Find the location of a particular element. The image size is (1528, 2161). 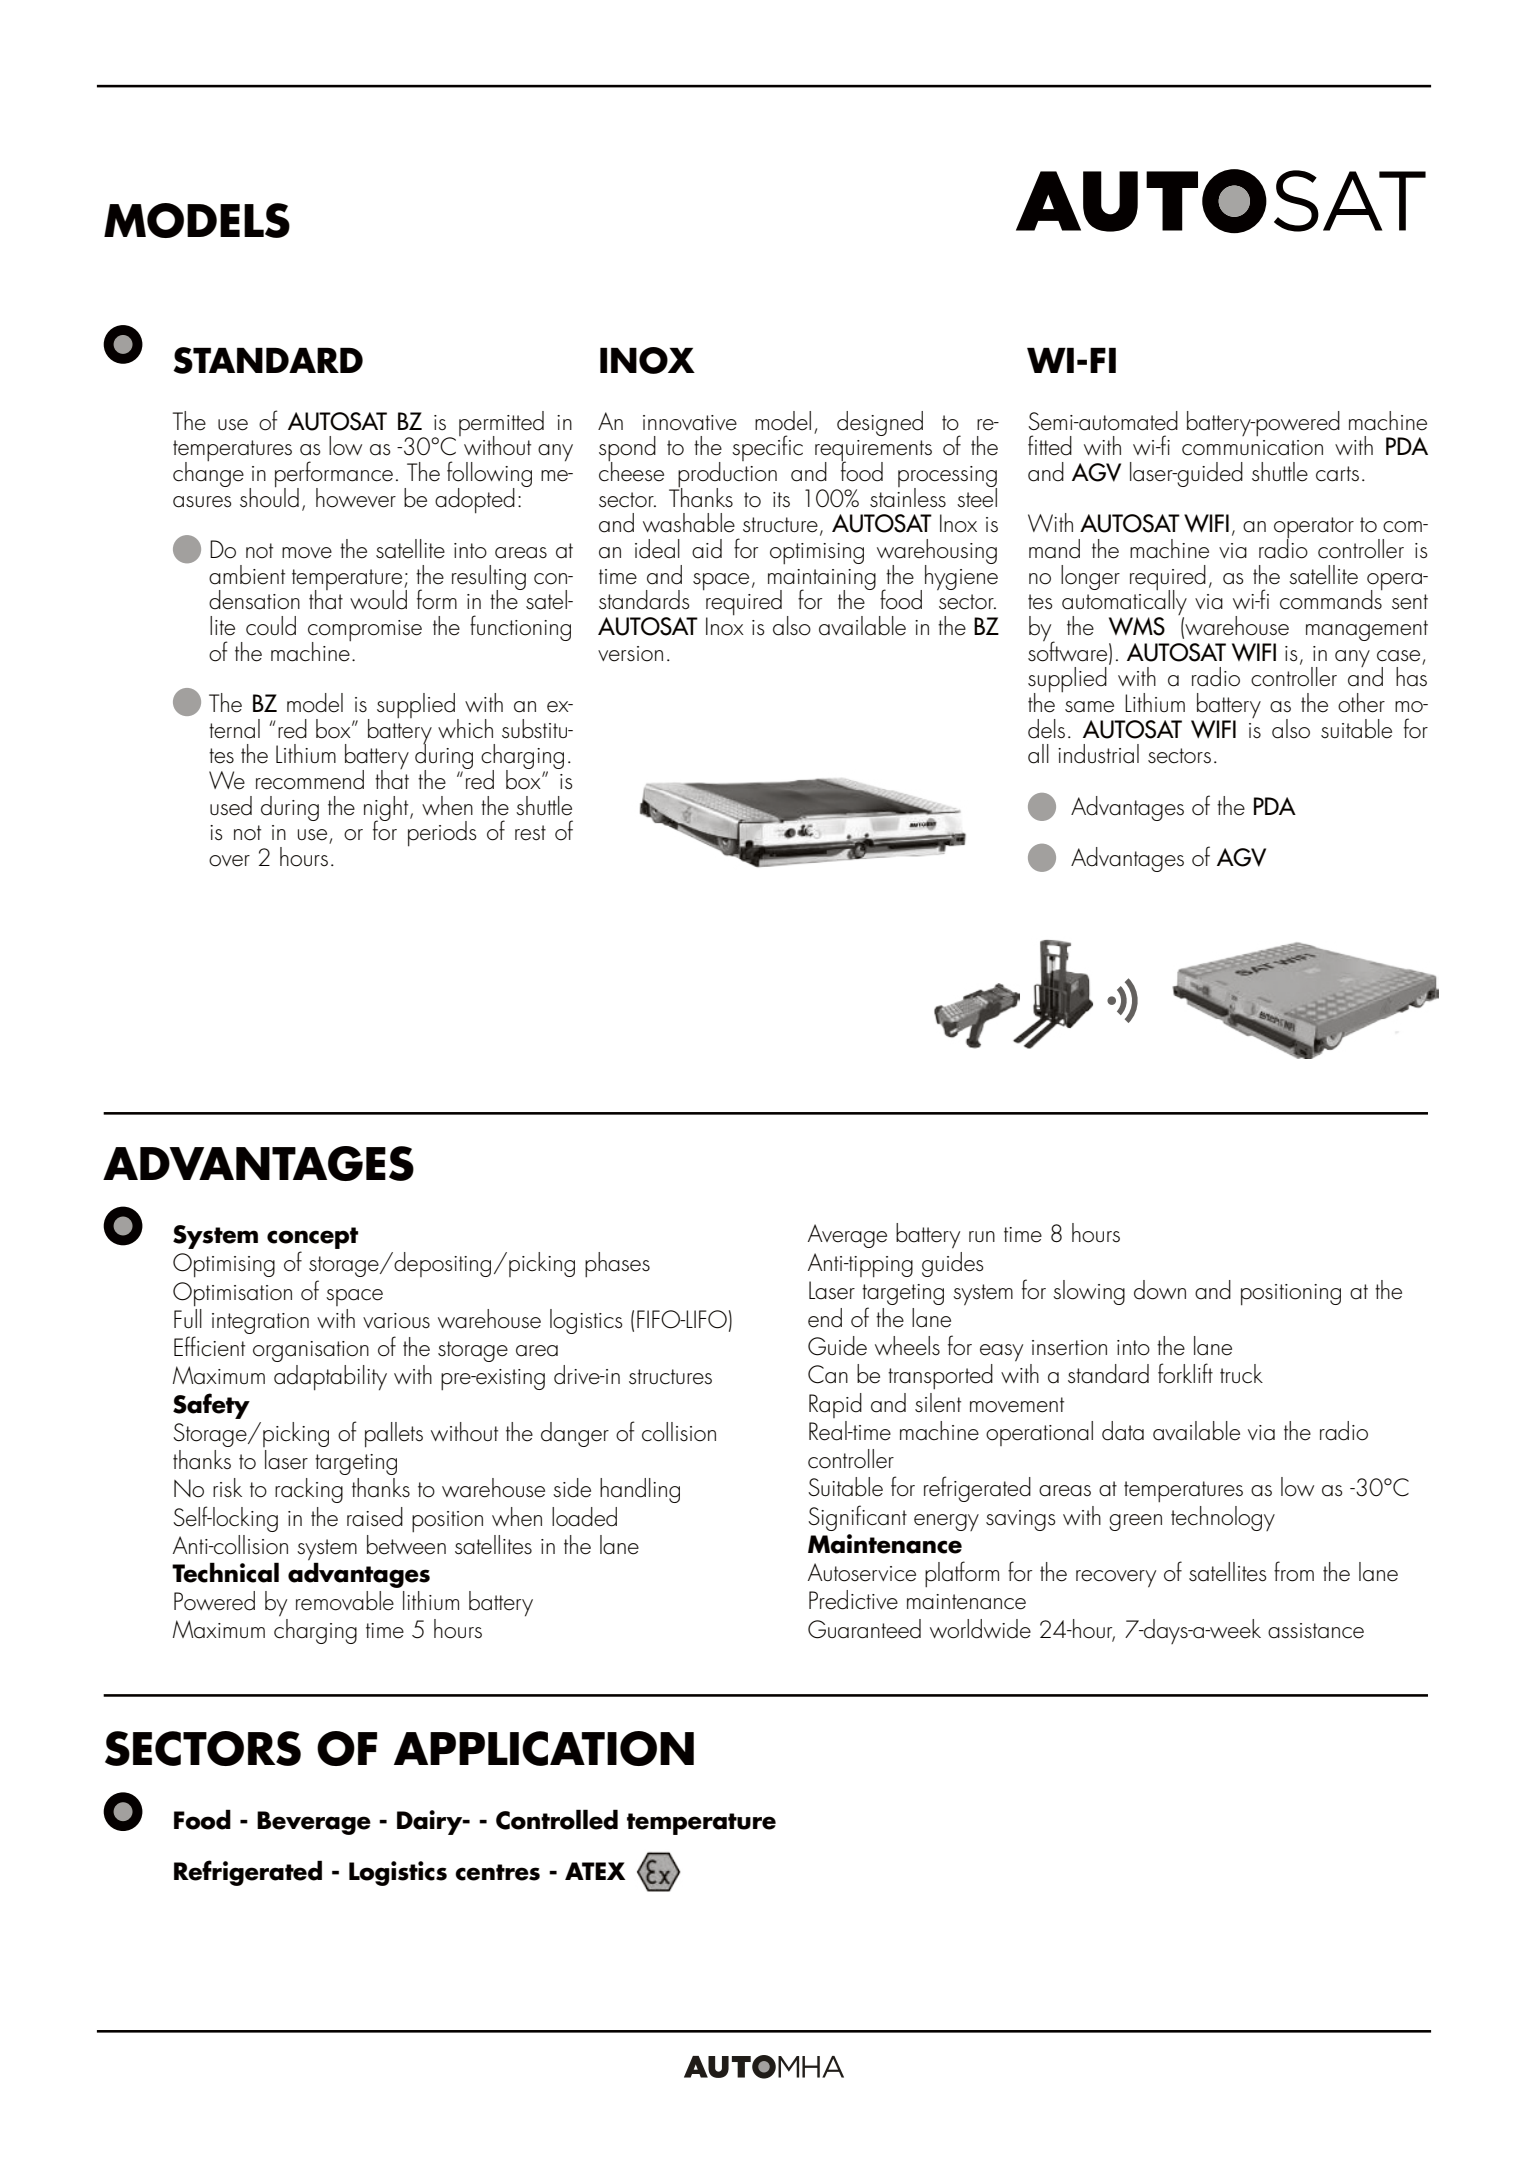

ATEX is located at coordinates (595, 1871).
